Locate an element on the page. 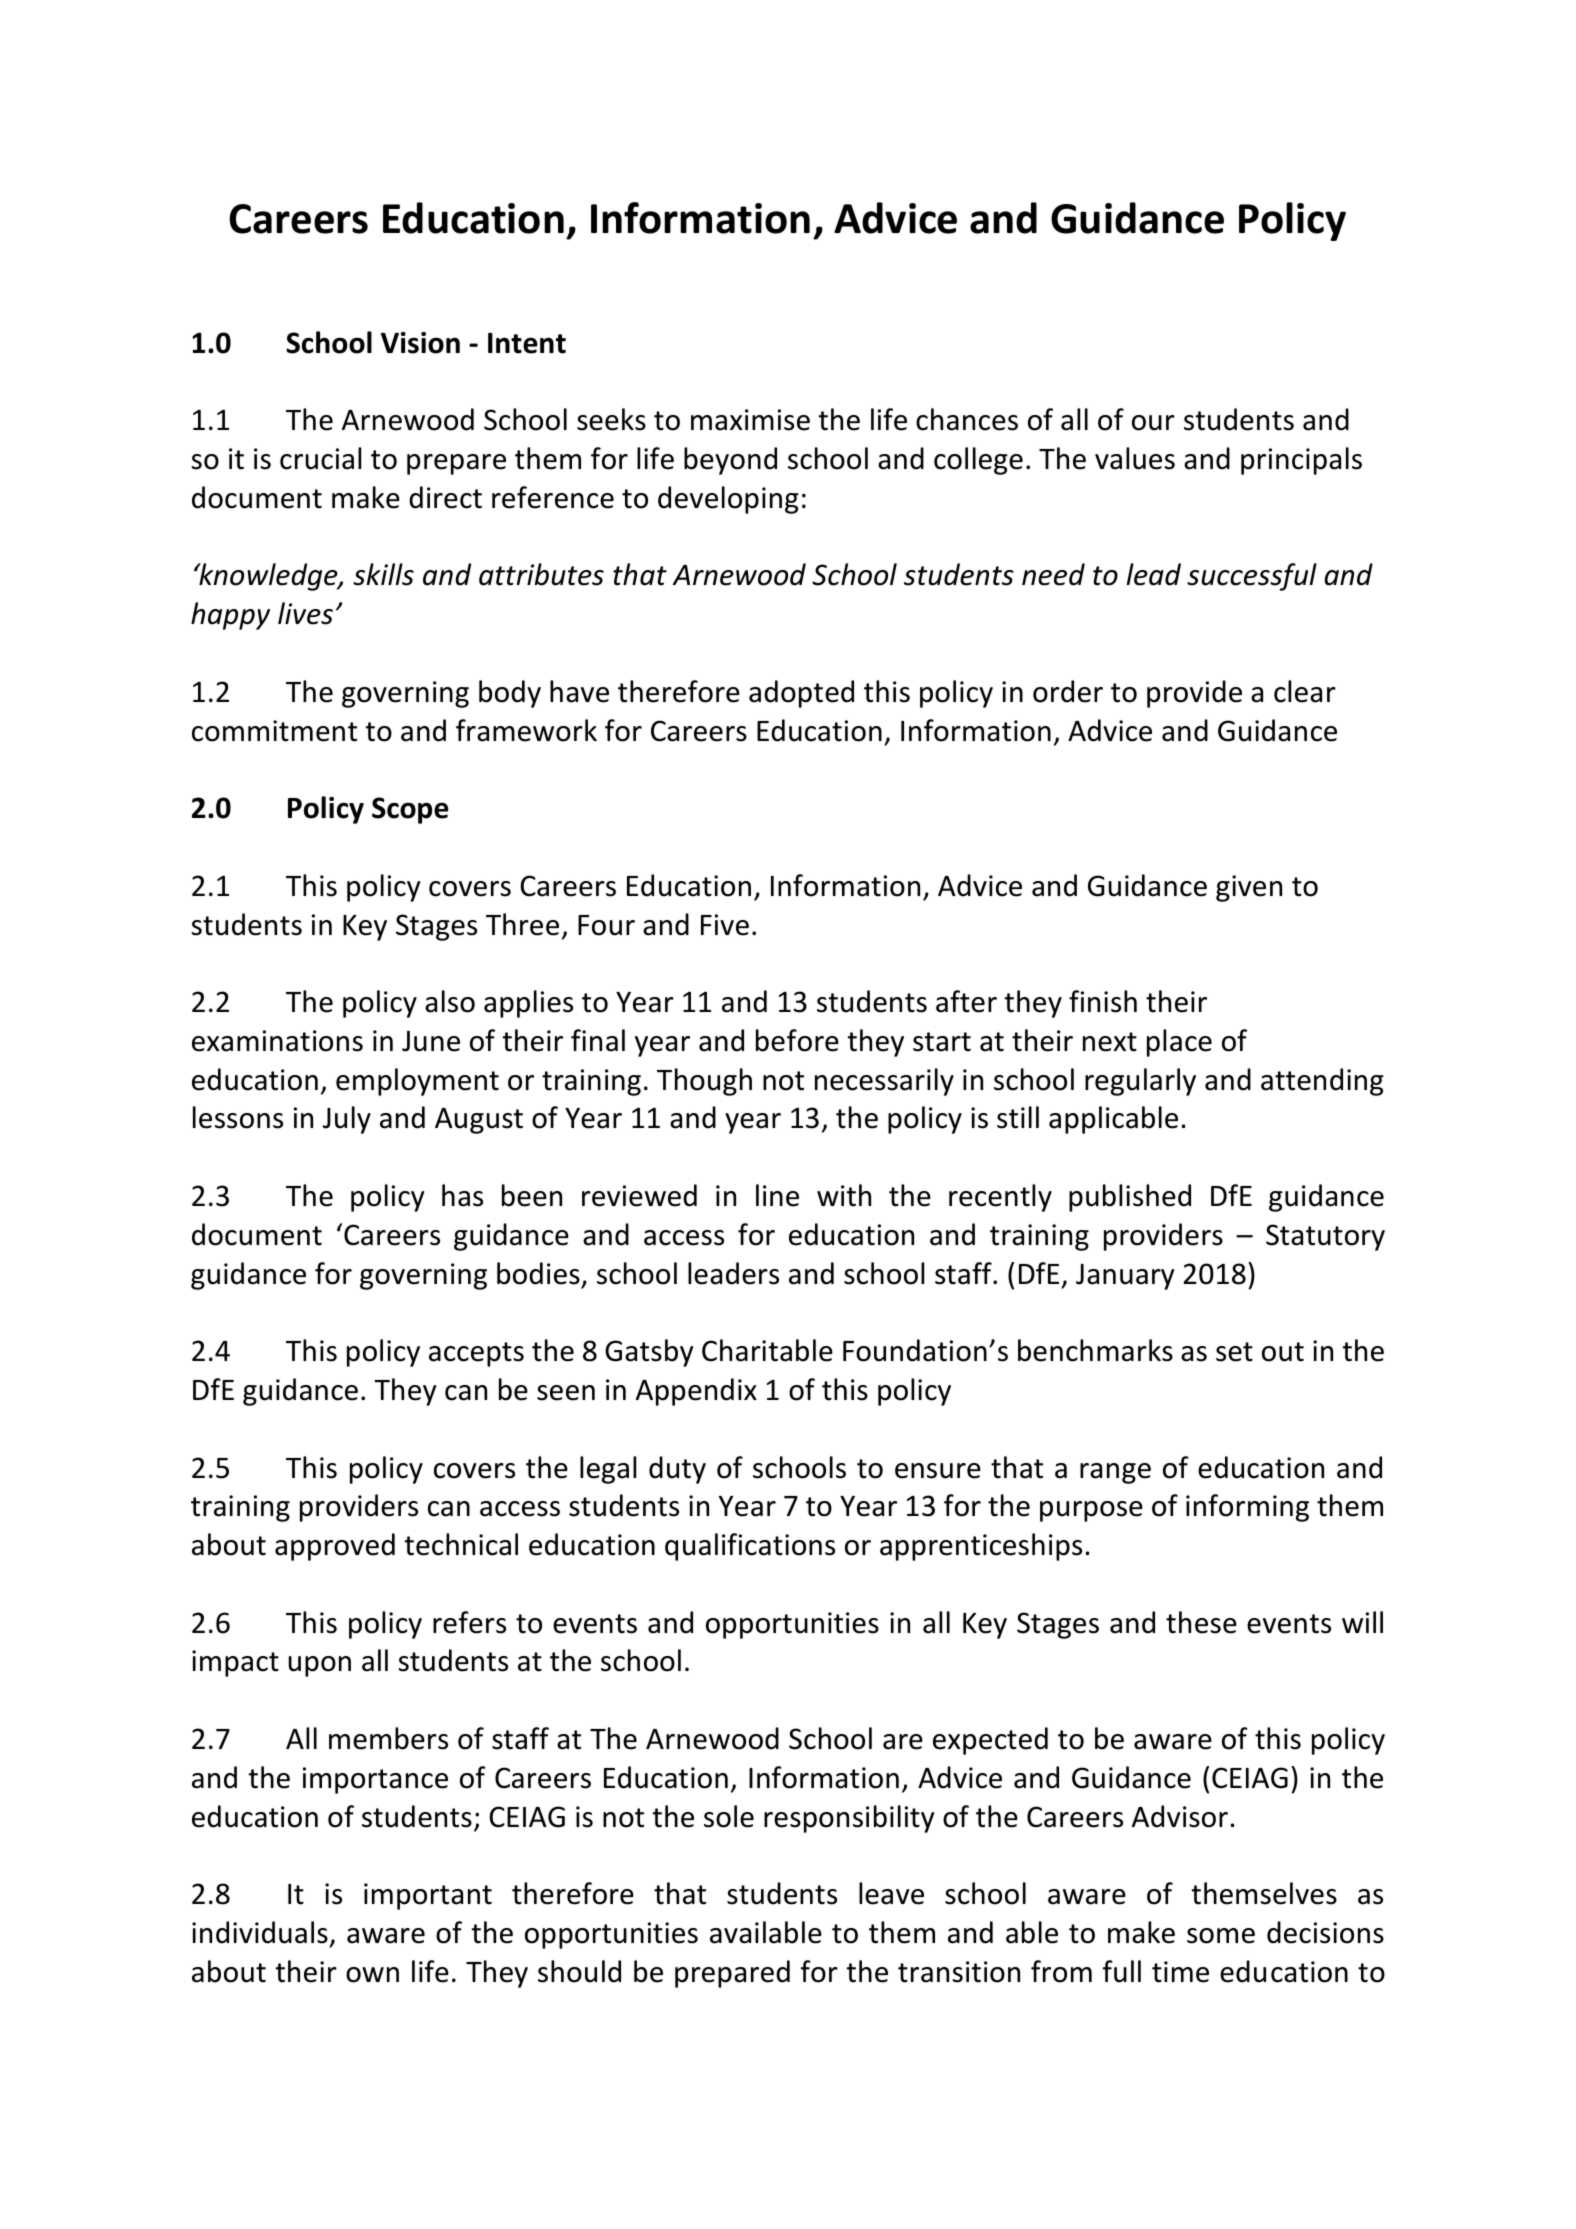  line is located at coordinates (777, 1195).
